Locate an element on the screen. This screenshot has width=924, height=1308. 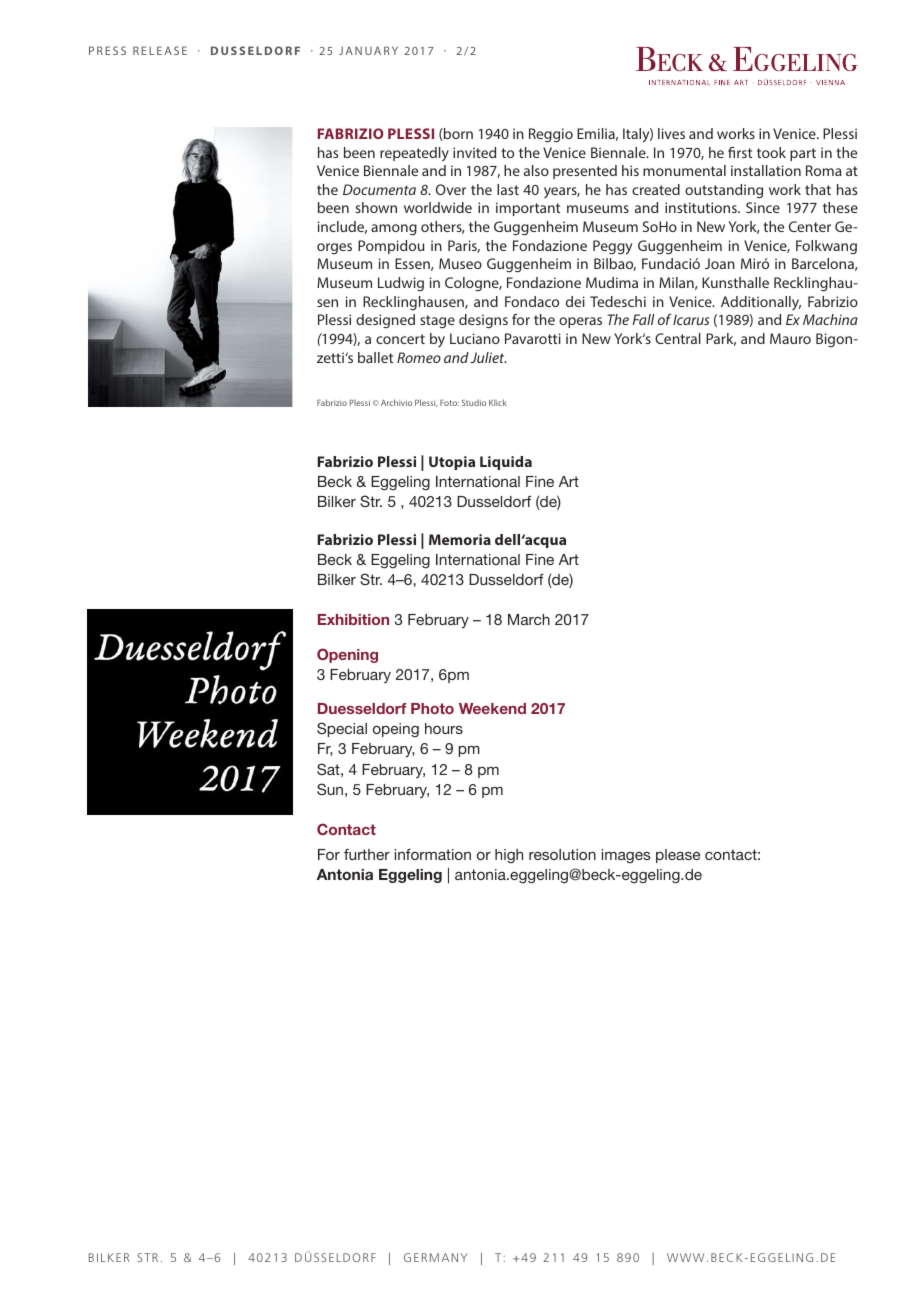
March is located at coordinates (529, 619).
